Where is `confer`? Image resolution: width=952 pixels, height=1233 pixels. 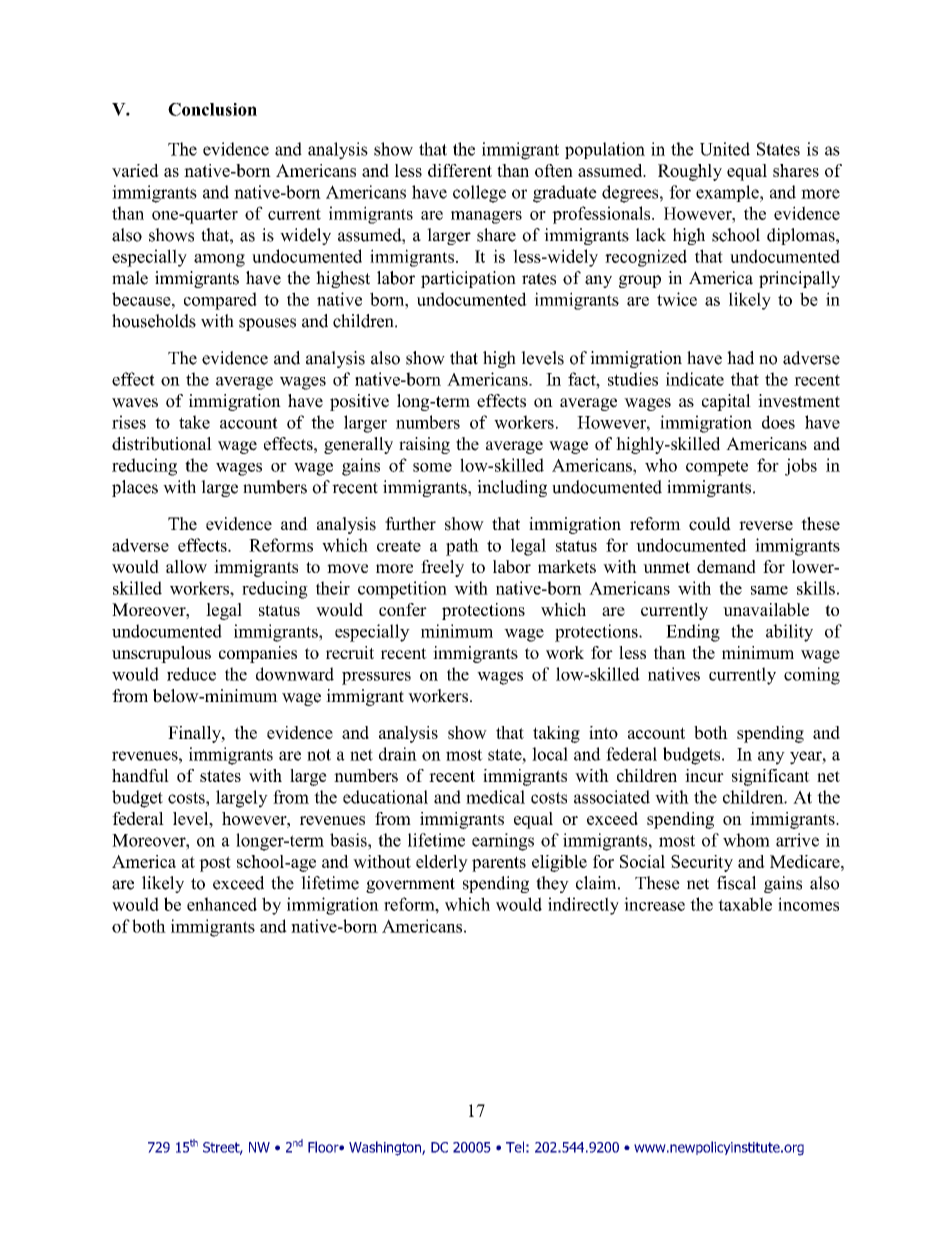
confer is located at coordinates (403, 609).
